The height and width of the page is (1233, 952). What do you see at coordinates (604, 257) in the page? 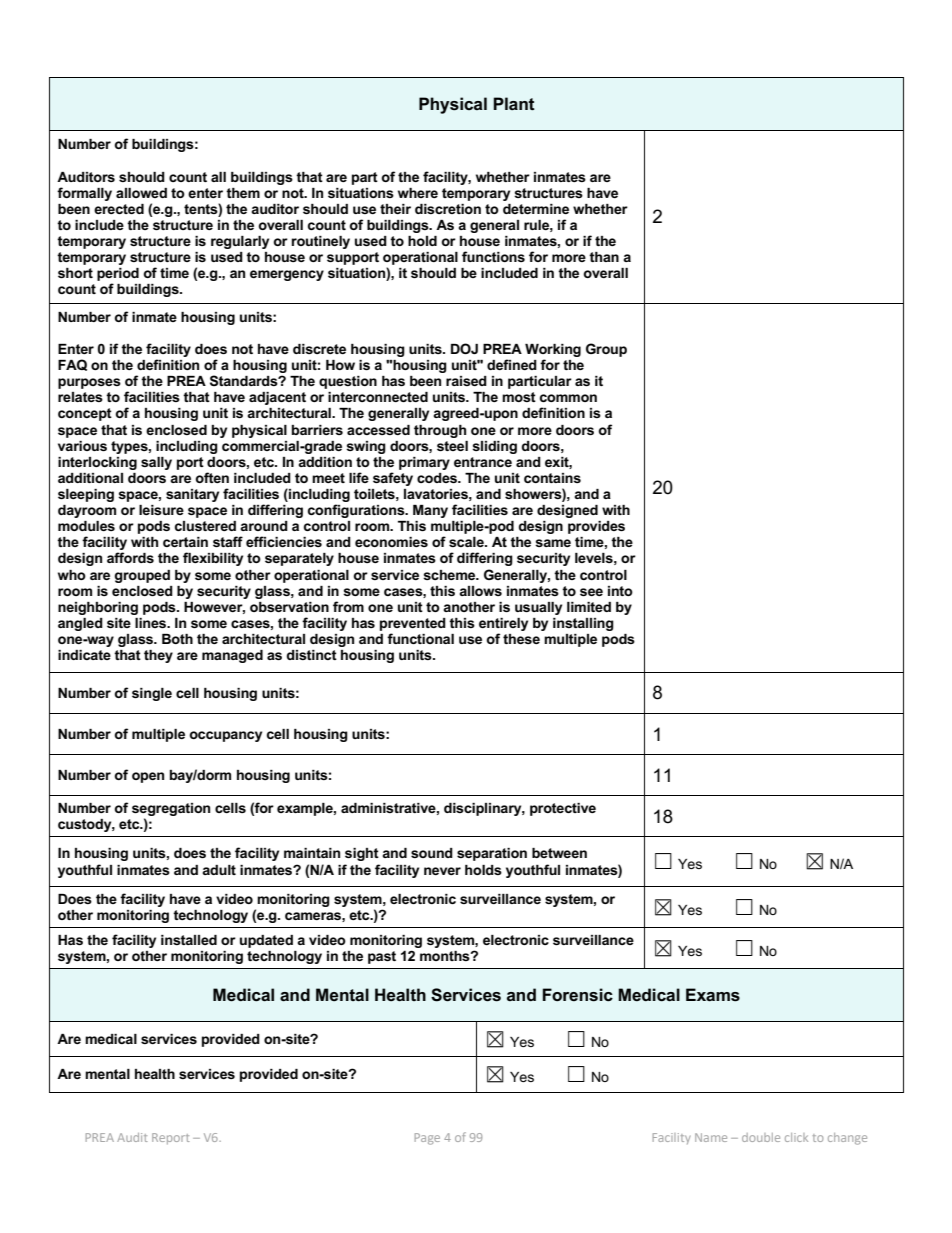
I see `than` at bounding box center [604, 257].
